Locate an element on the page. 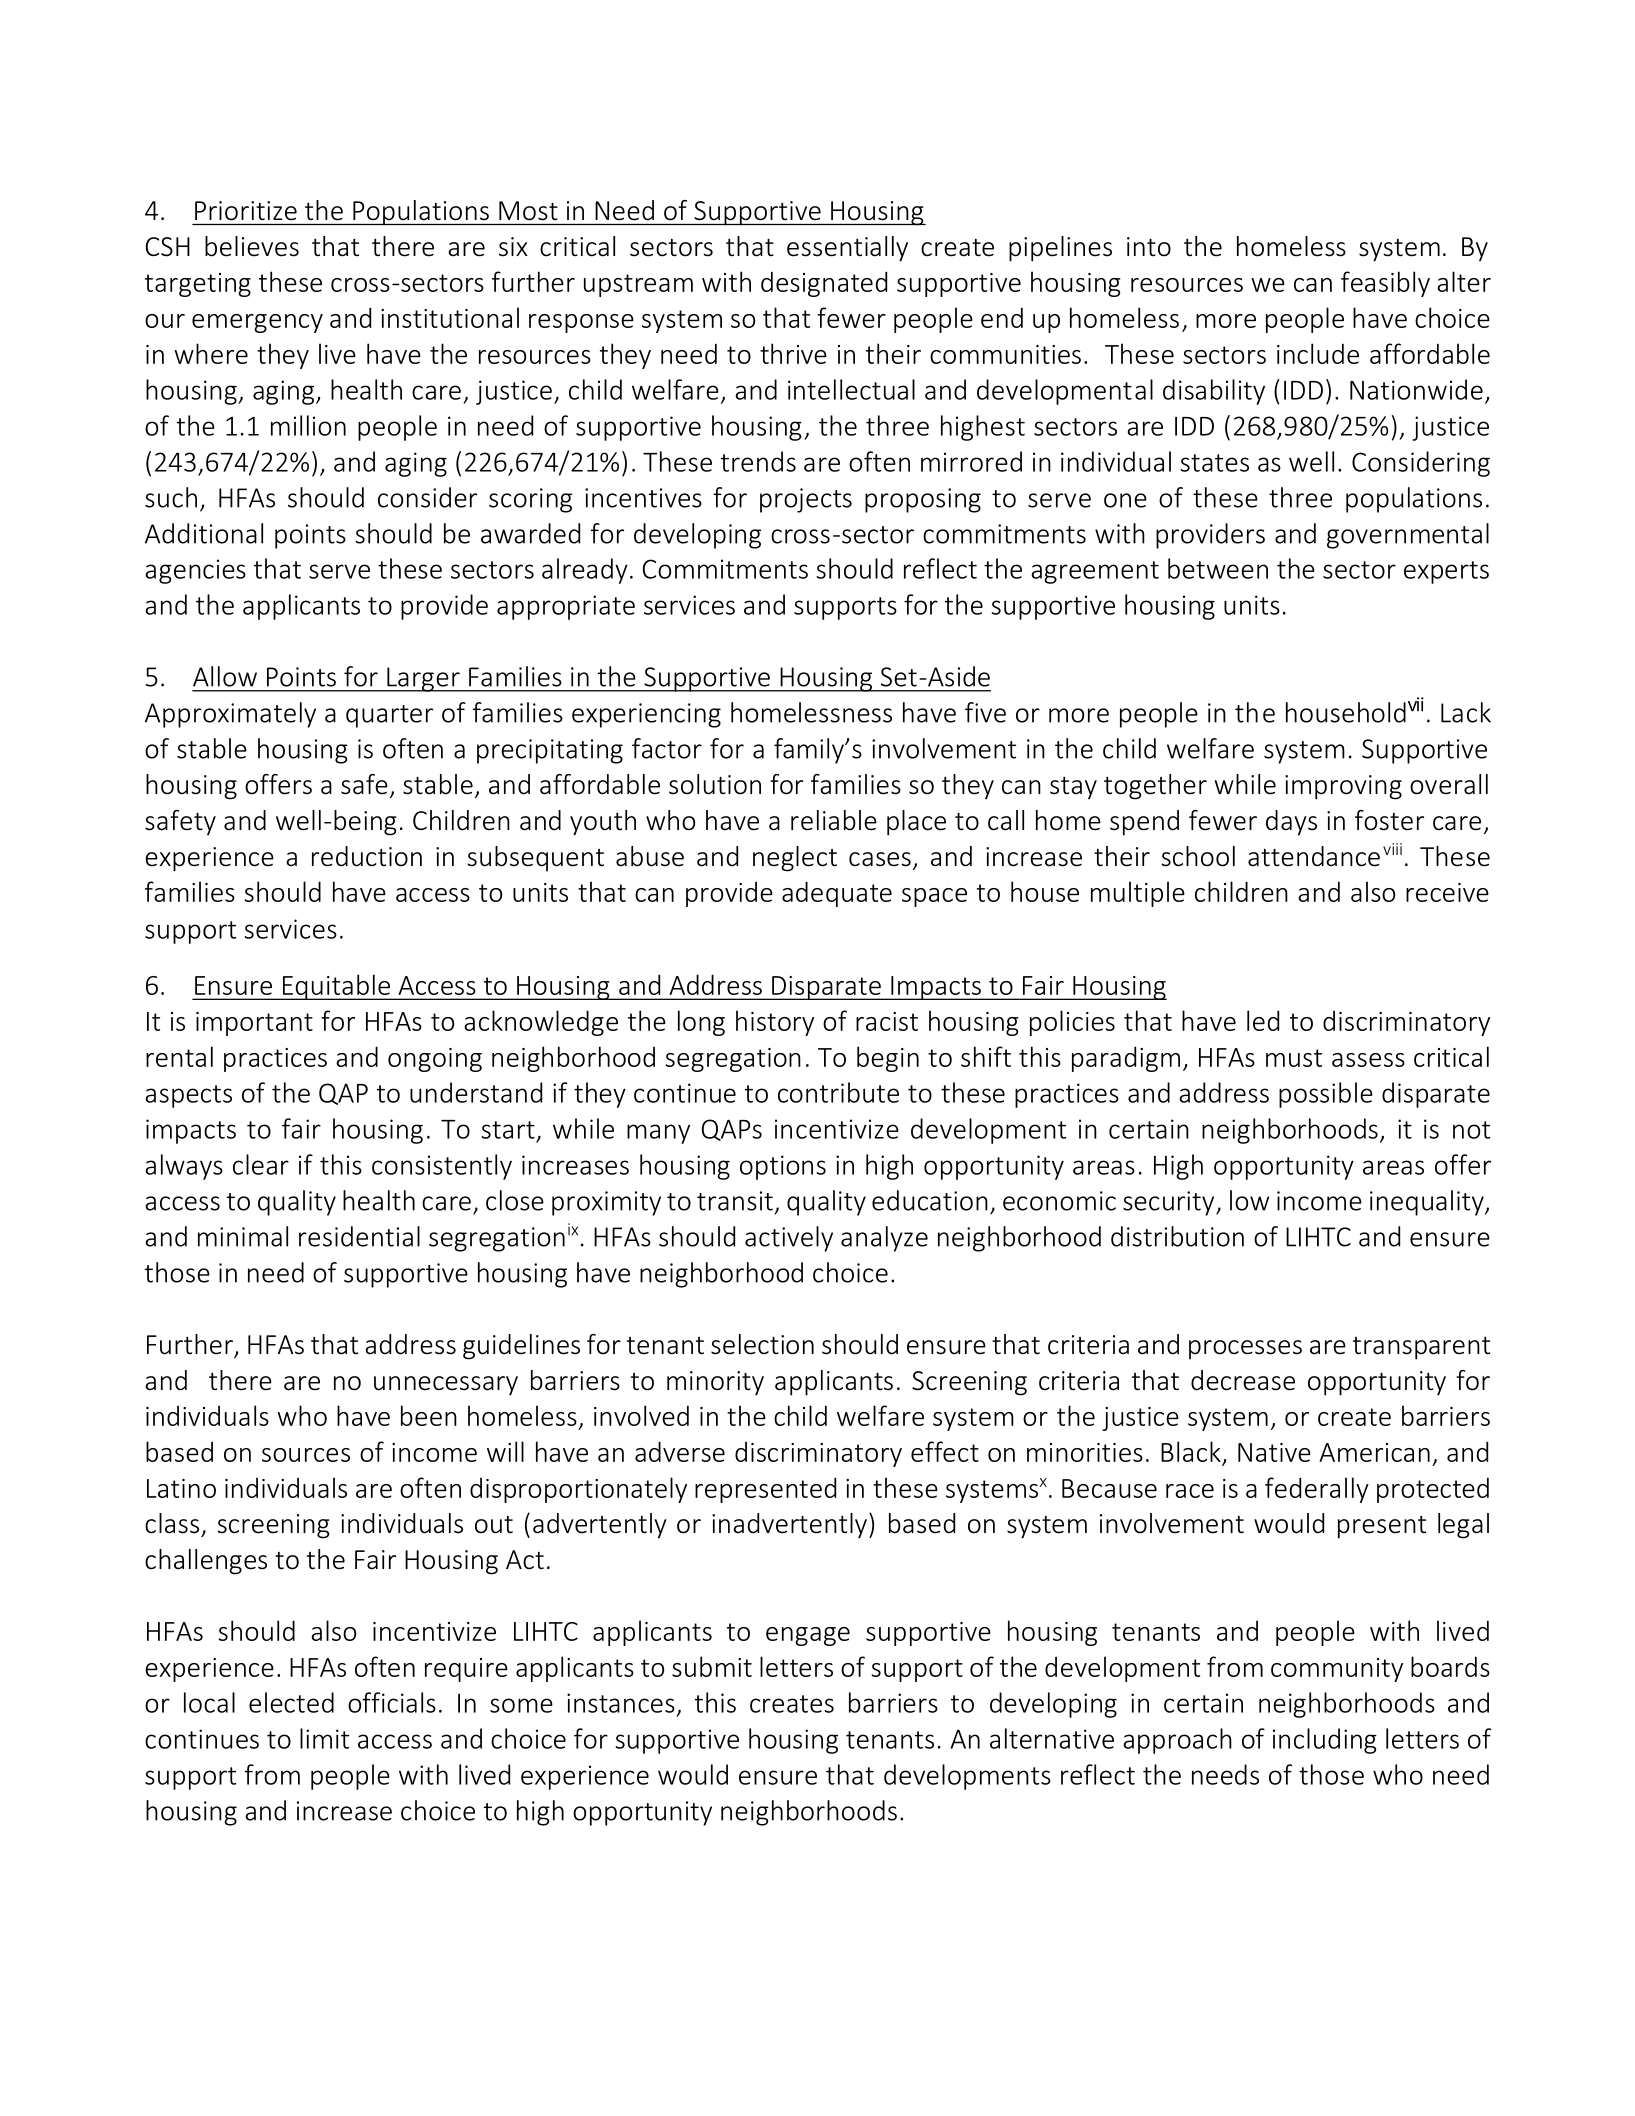 The width and height of the page is (1635, 2116). feasibly is located at coordinates (1385, 284).
